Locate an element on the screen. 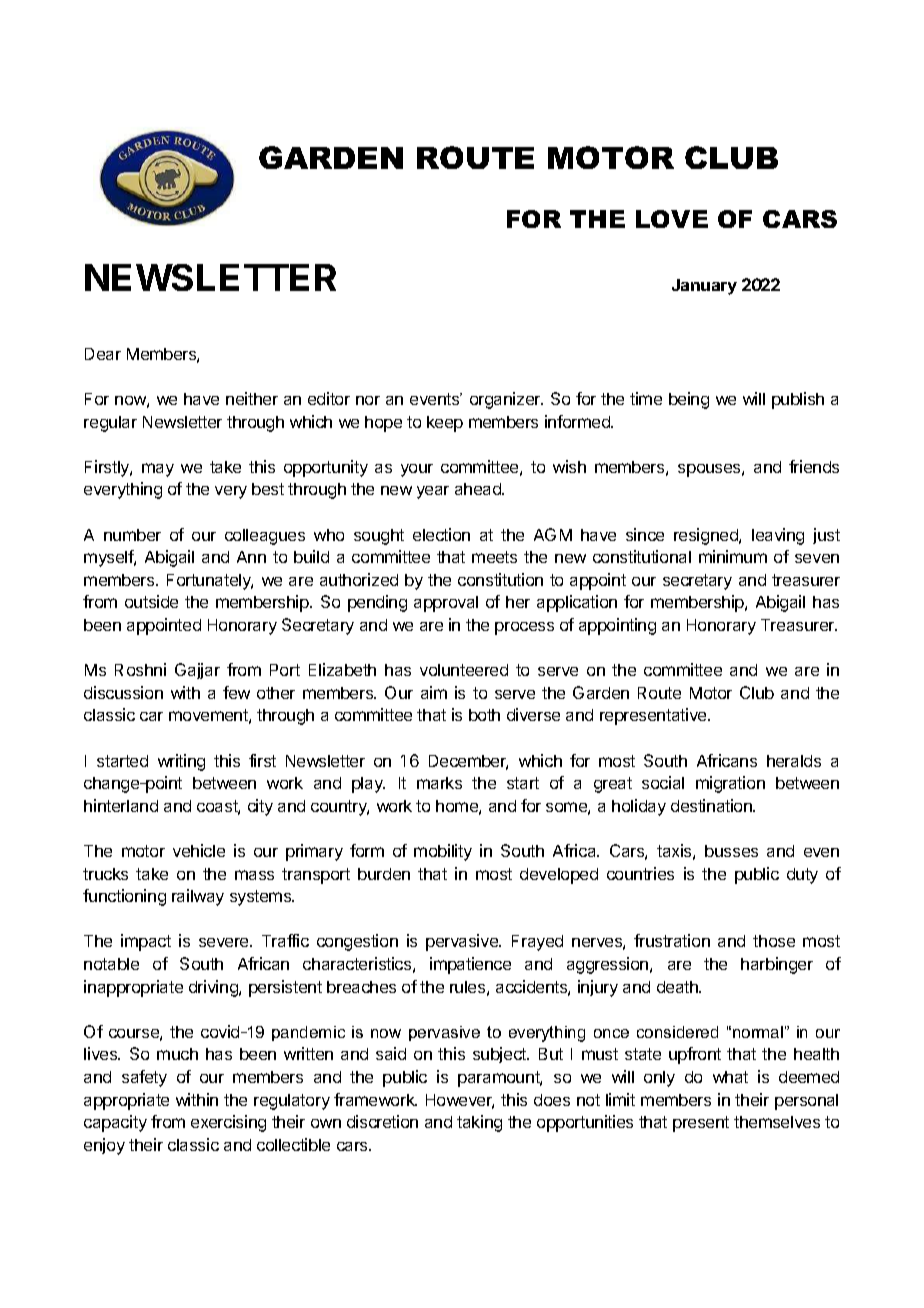  Dear is located at coordinates (103, 354).
